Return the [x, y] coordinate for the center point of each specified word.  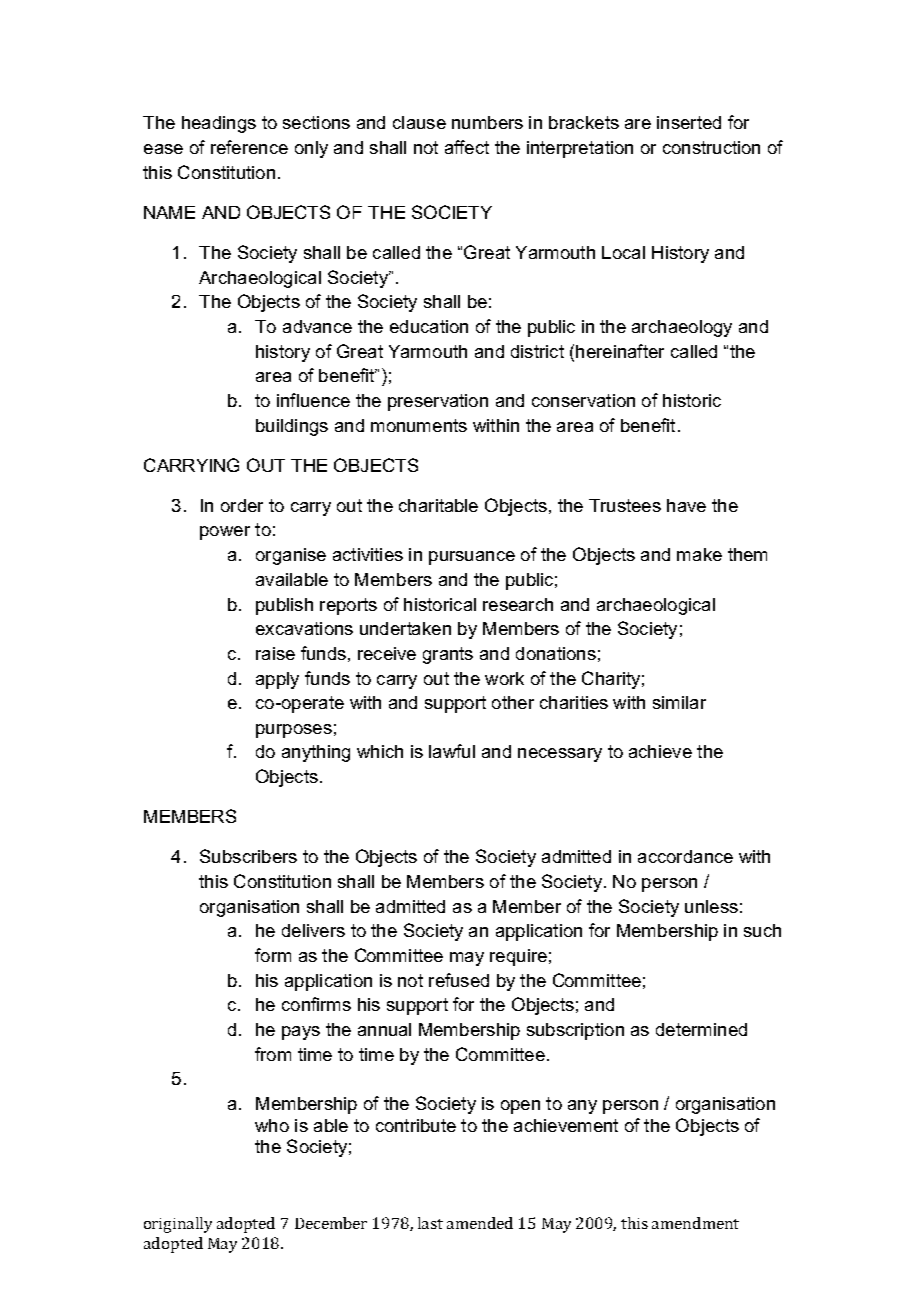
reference [249, 147]
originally [178, 1225]
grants [448, 655]
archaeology [682, 328]
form [273, 955]
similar [679, 702]
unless [711, 906]
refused [459, 980]
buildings [292, 427]
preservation [438, 402]
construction [711, 147]
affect [467, 147]
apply [277, 680]
